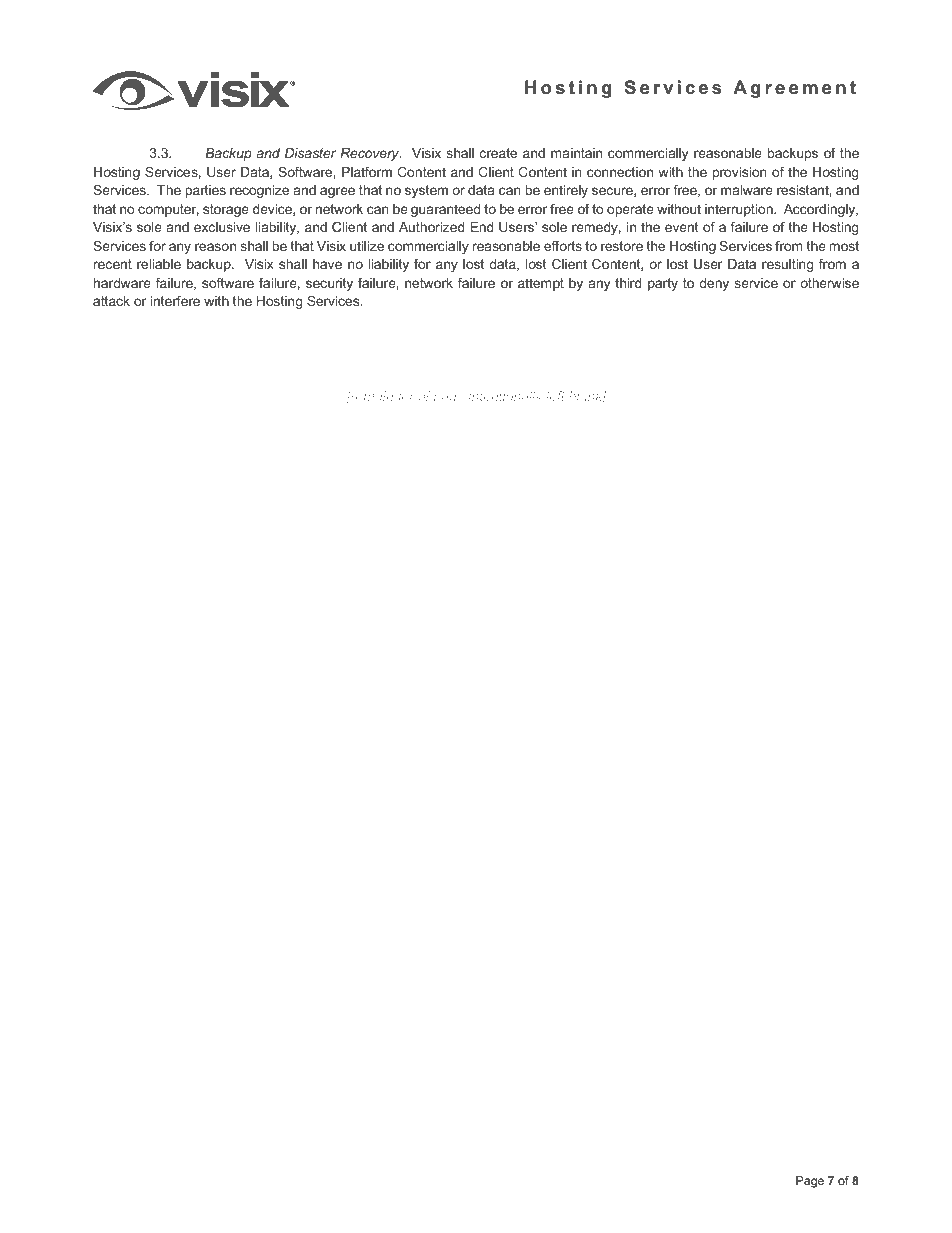 The height and width of the image is (1233, 952). What do you see at coordinates (310, 153) in the image?
I see `Disaster` at bounding box center [310, 153].
